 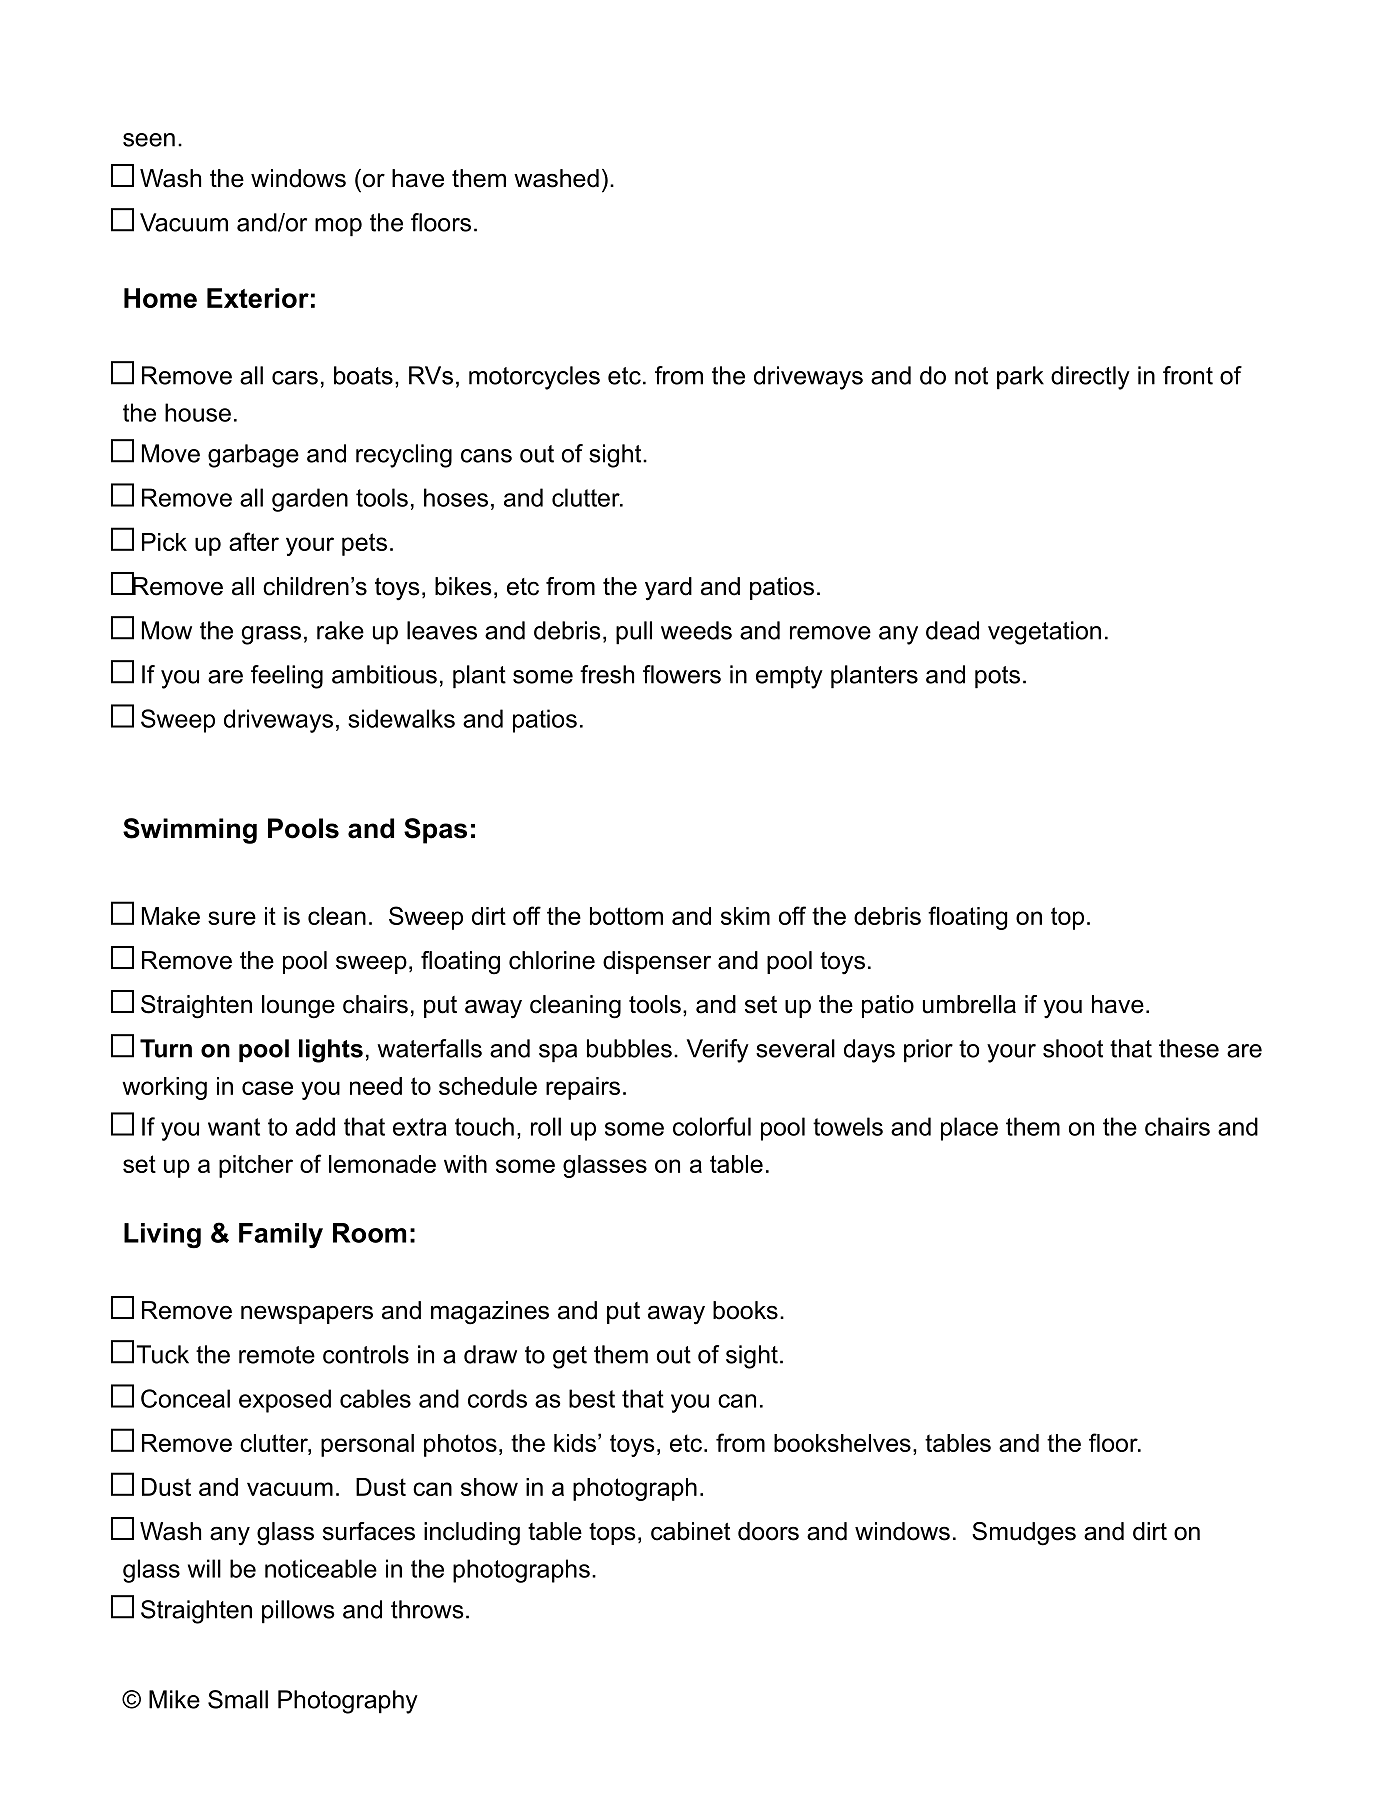 I want to click on mop, so click(x=338, y=227).
